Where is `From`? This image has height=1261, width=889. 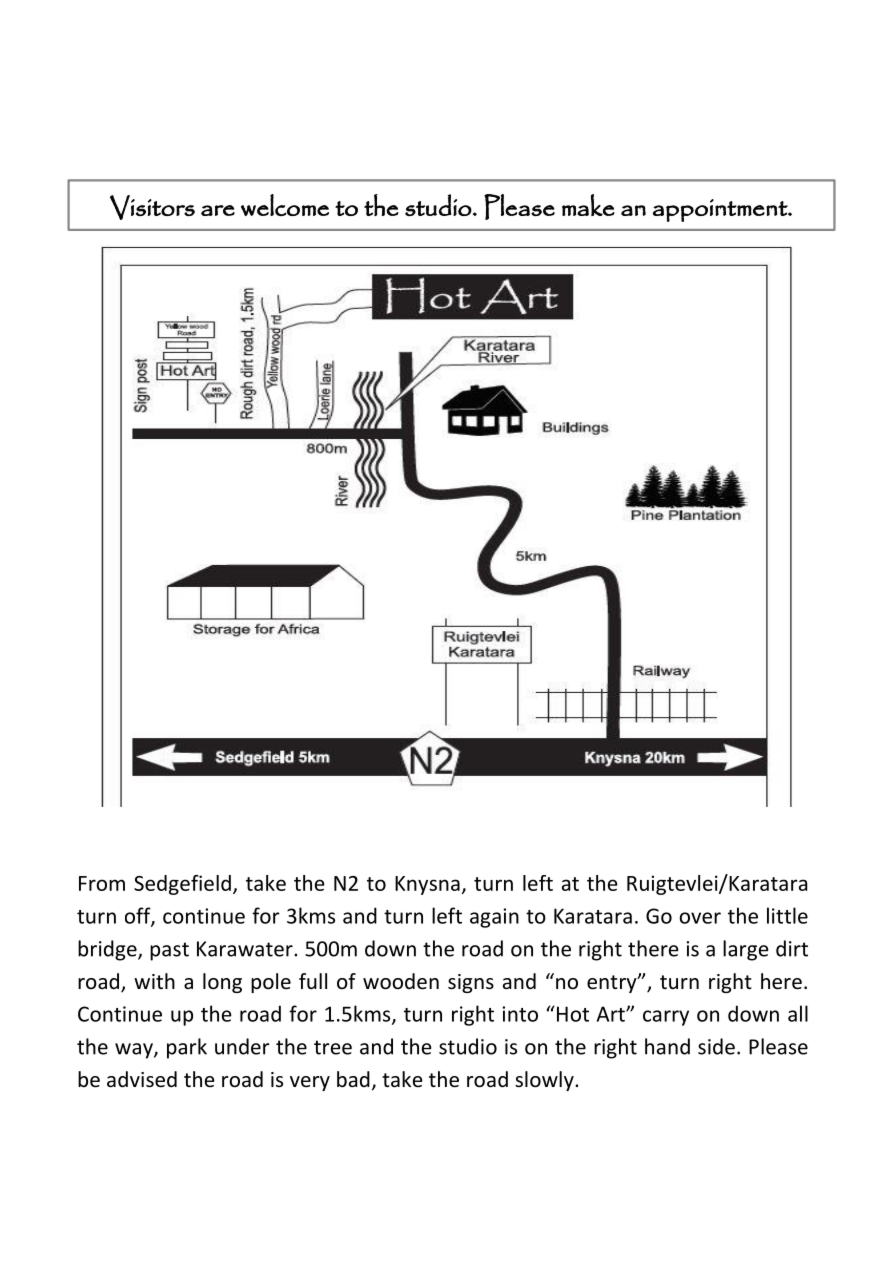
From is located at coordinates (102, 883).
